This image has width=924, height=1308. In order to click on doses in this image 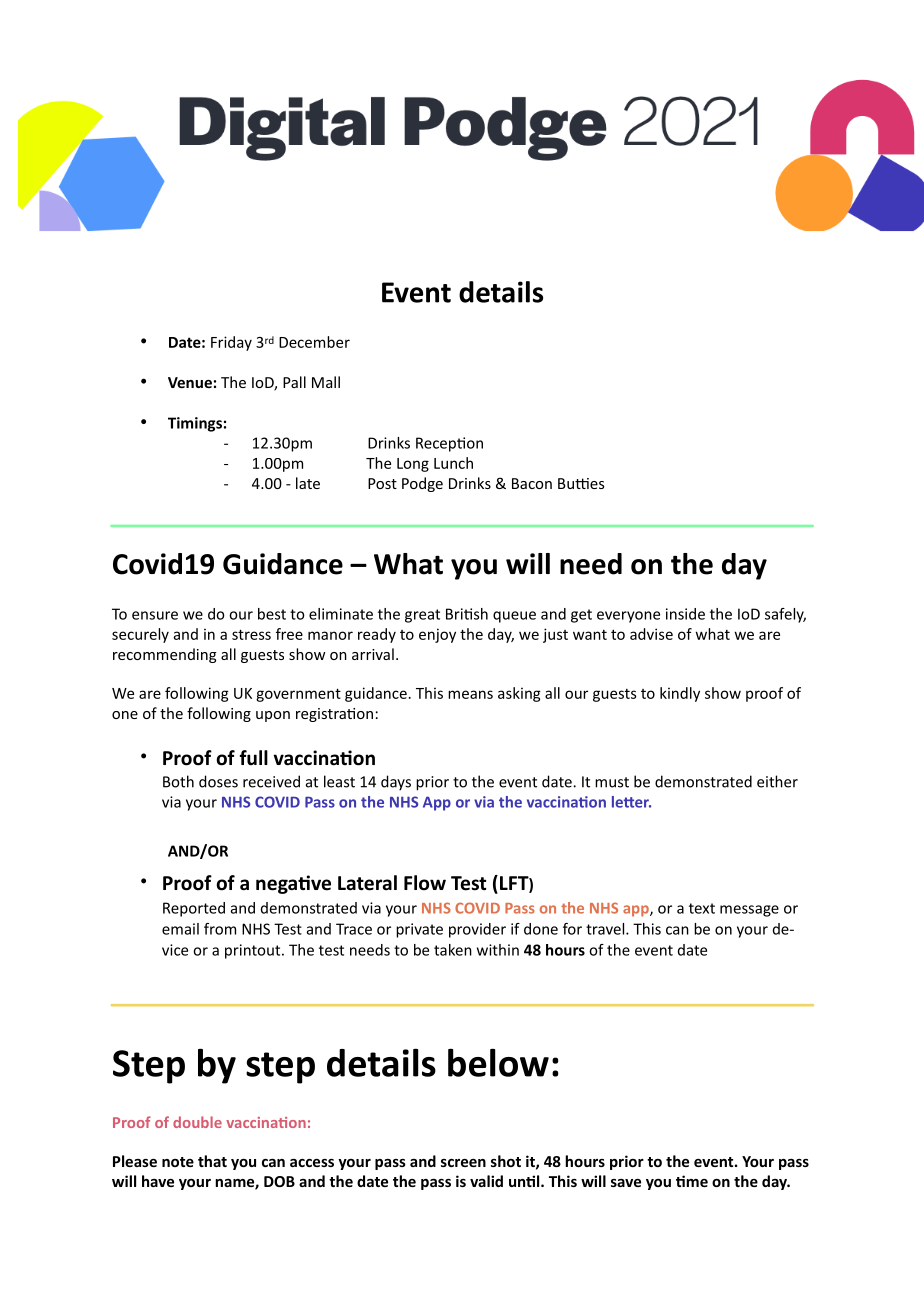, I will do `click(218, 781)`.
